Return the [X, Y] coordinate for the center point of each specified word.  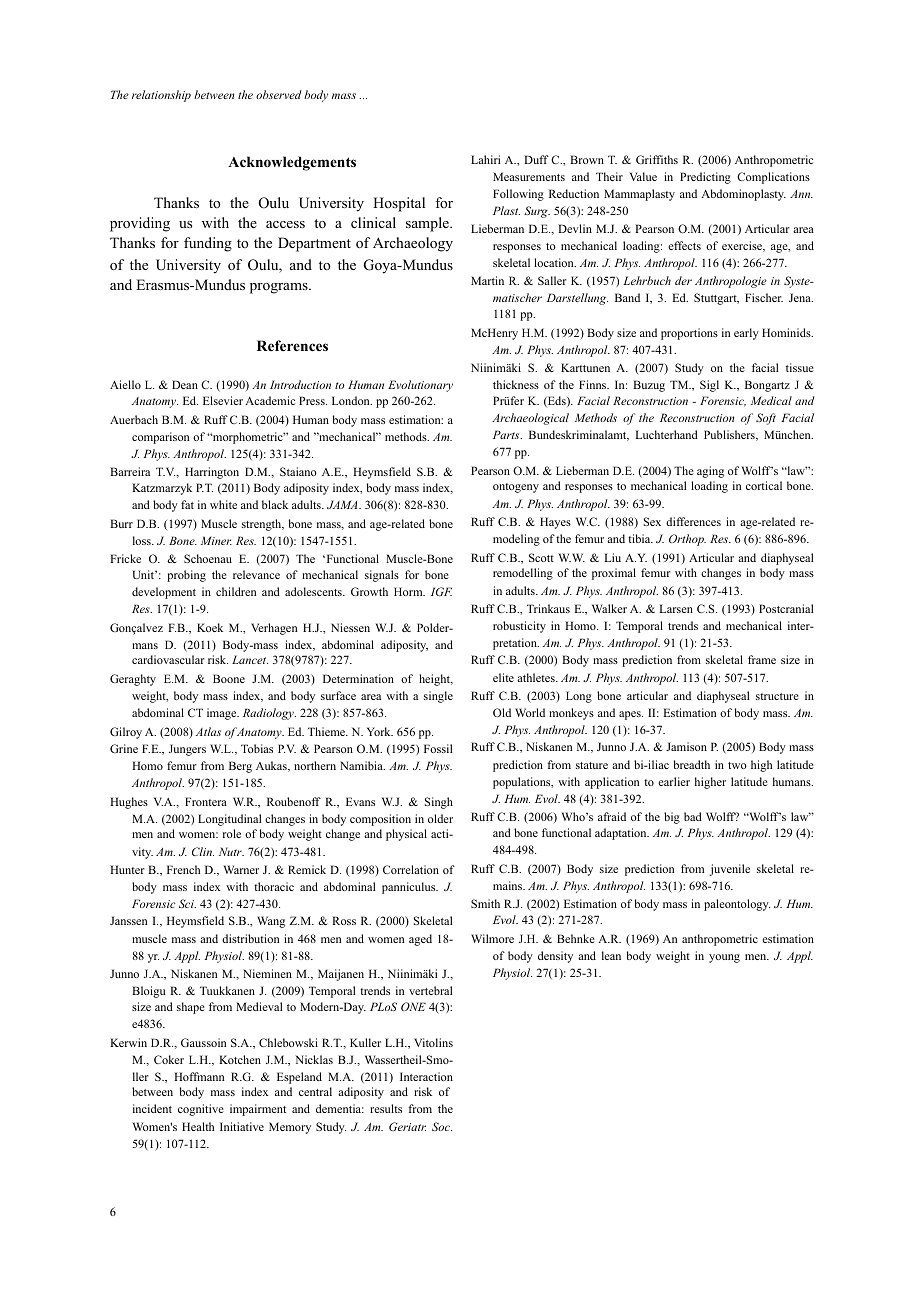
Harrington [212, 473]
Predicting [705, 178]
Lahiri [485, 159]
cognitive [201, 1110]
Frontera [206, 801]
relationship [161, 96]
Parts [507, 434]
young [724, 958]
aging [710, 472]
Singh [439, 803]
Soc [442, 1126]
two [737, 765]
